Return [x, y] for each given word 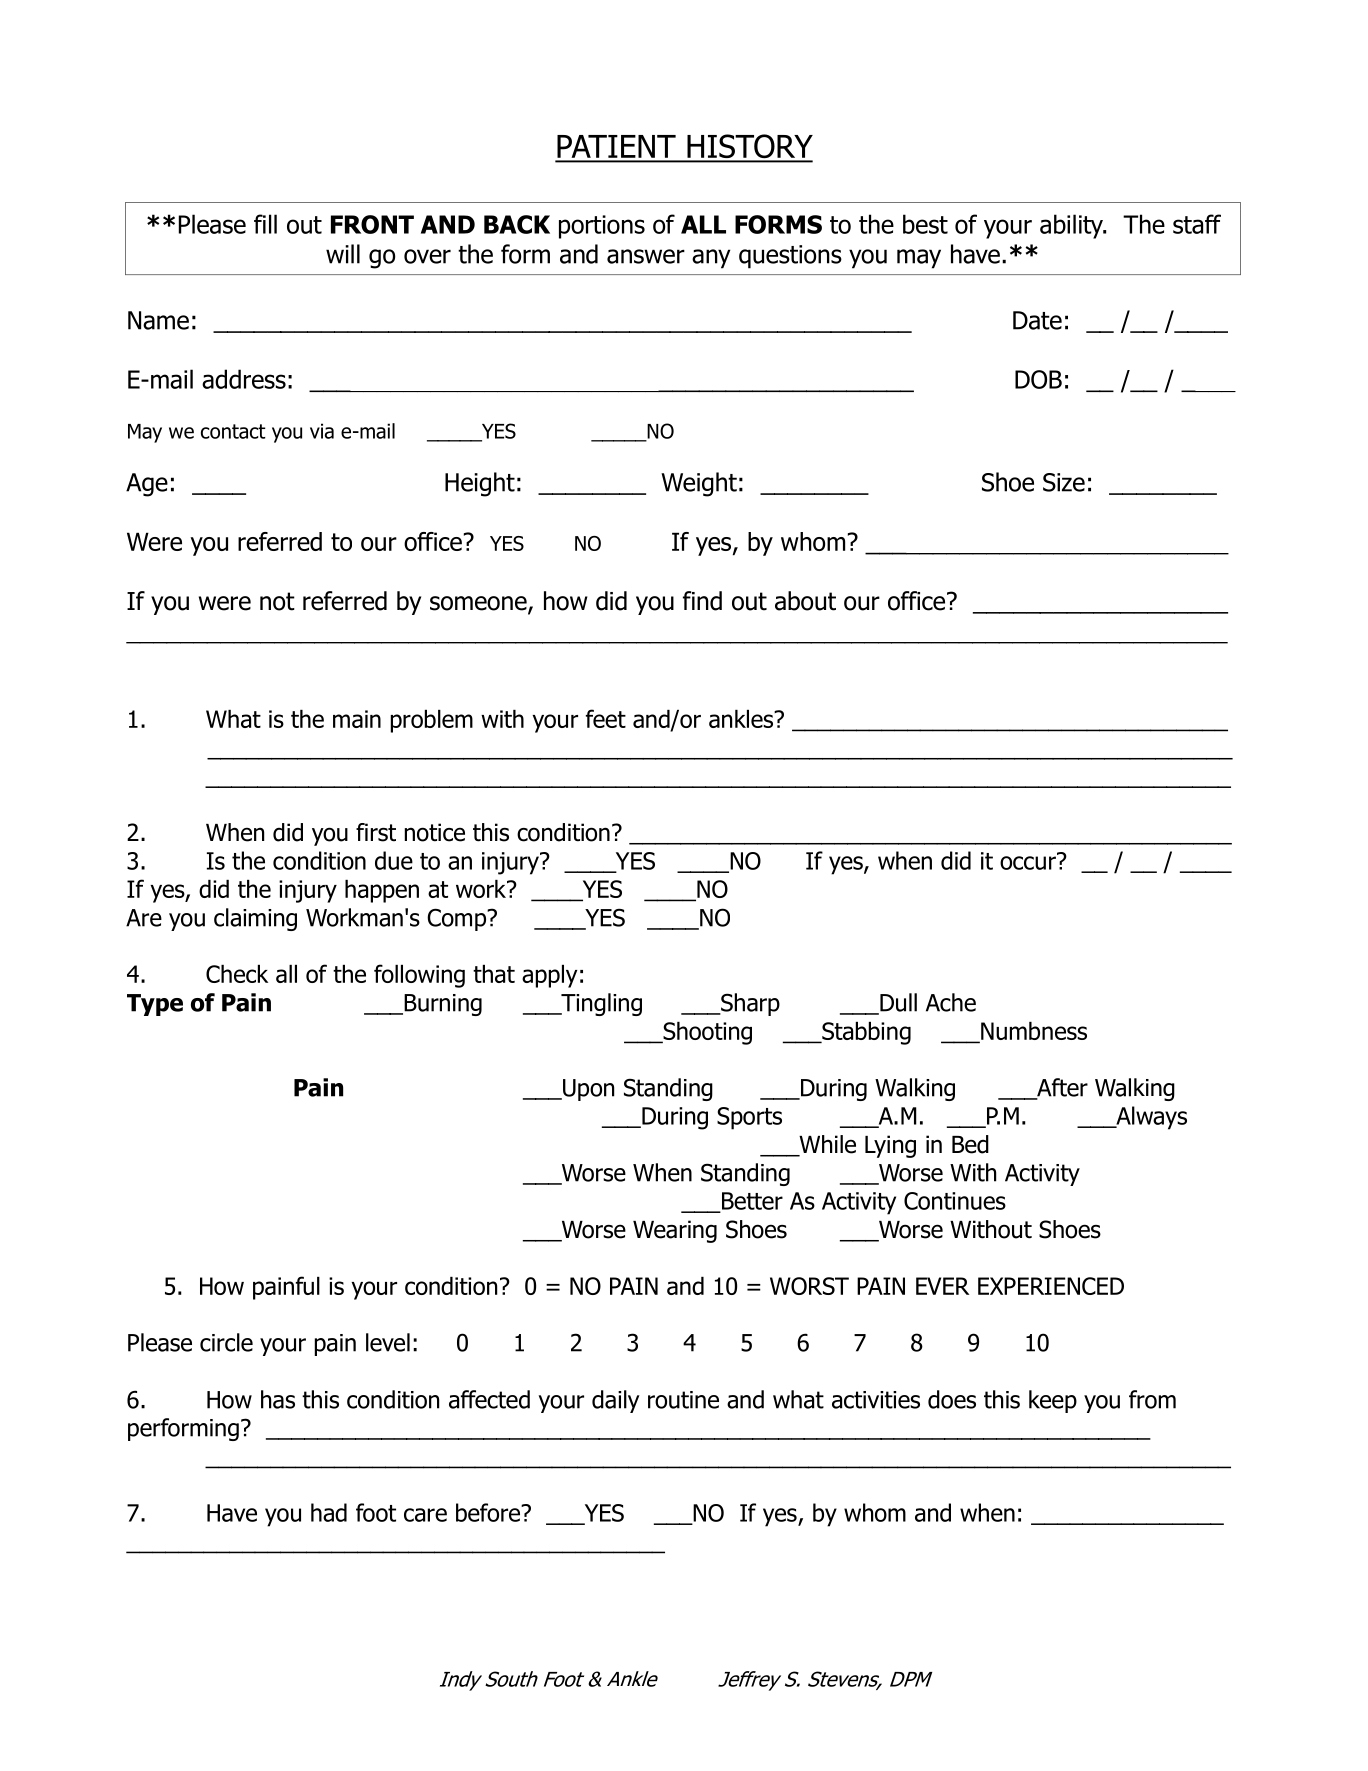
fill [265, 224]
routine [683, 1400]
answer [646, 256]
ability [1072, 226]
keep [1053, 1401]
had [329, 1512]
